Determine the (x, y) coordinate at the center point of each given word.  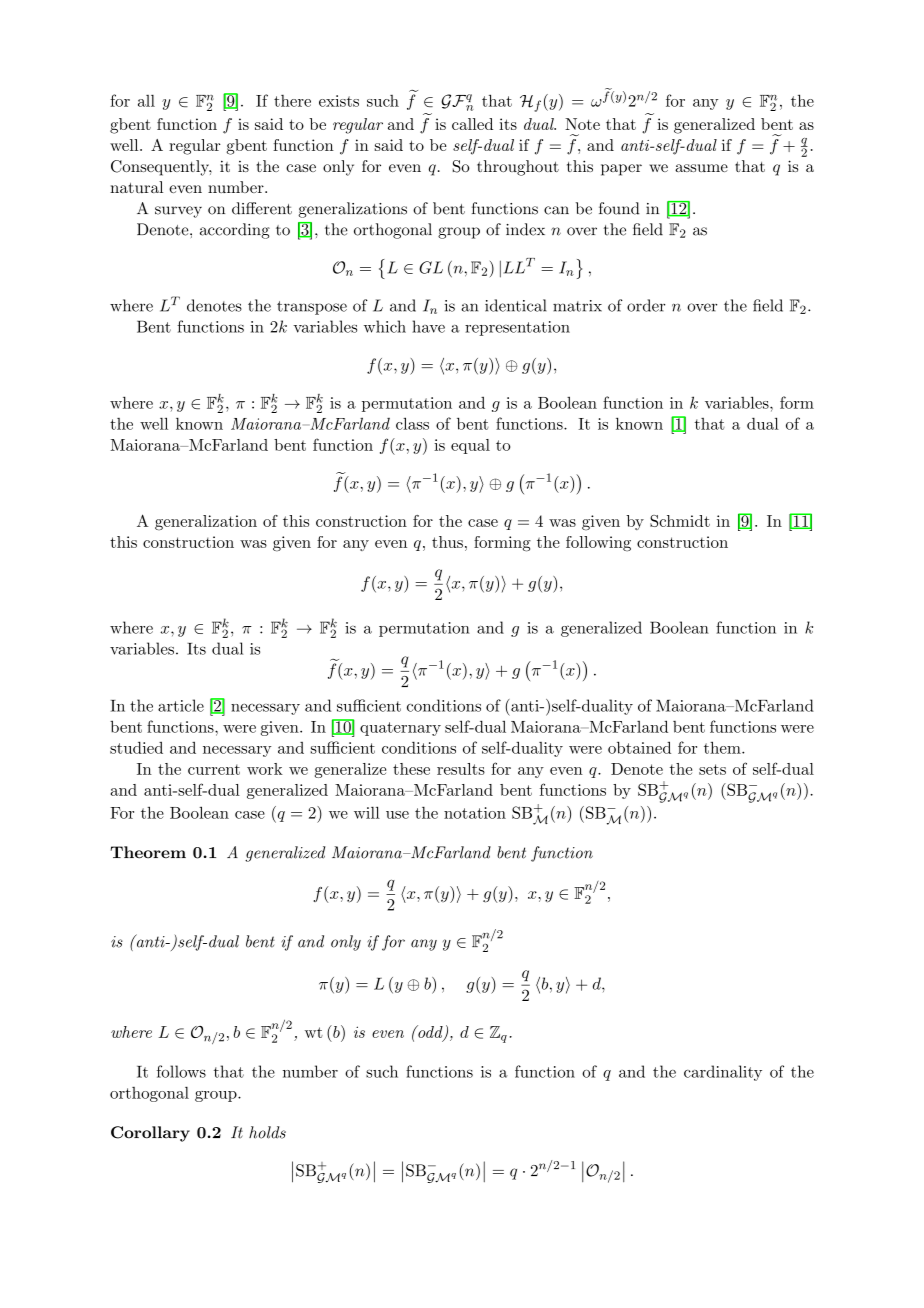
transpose (312, 308)
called (472, 124)
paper (621, 170)
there (292, 101)
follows (181, 1071)
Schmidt (680, 521)
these (411, 769)
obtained (639, 747)
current (214, 769)
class (412, 423)
